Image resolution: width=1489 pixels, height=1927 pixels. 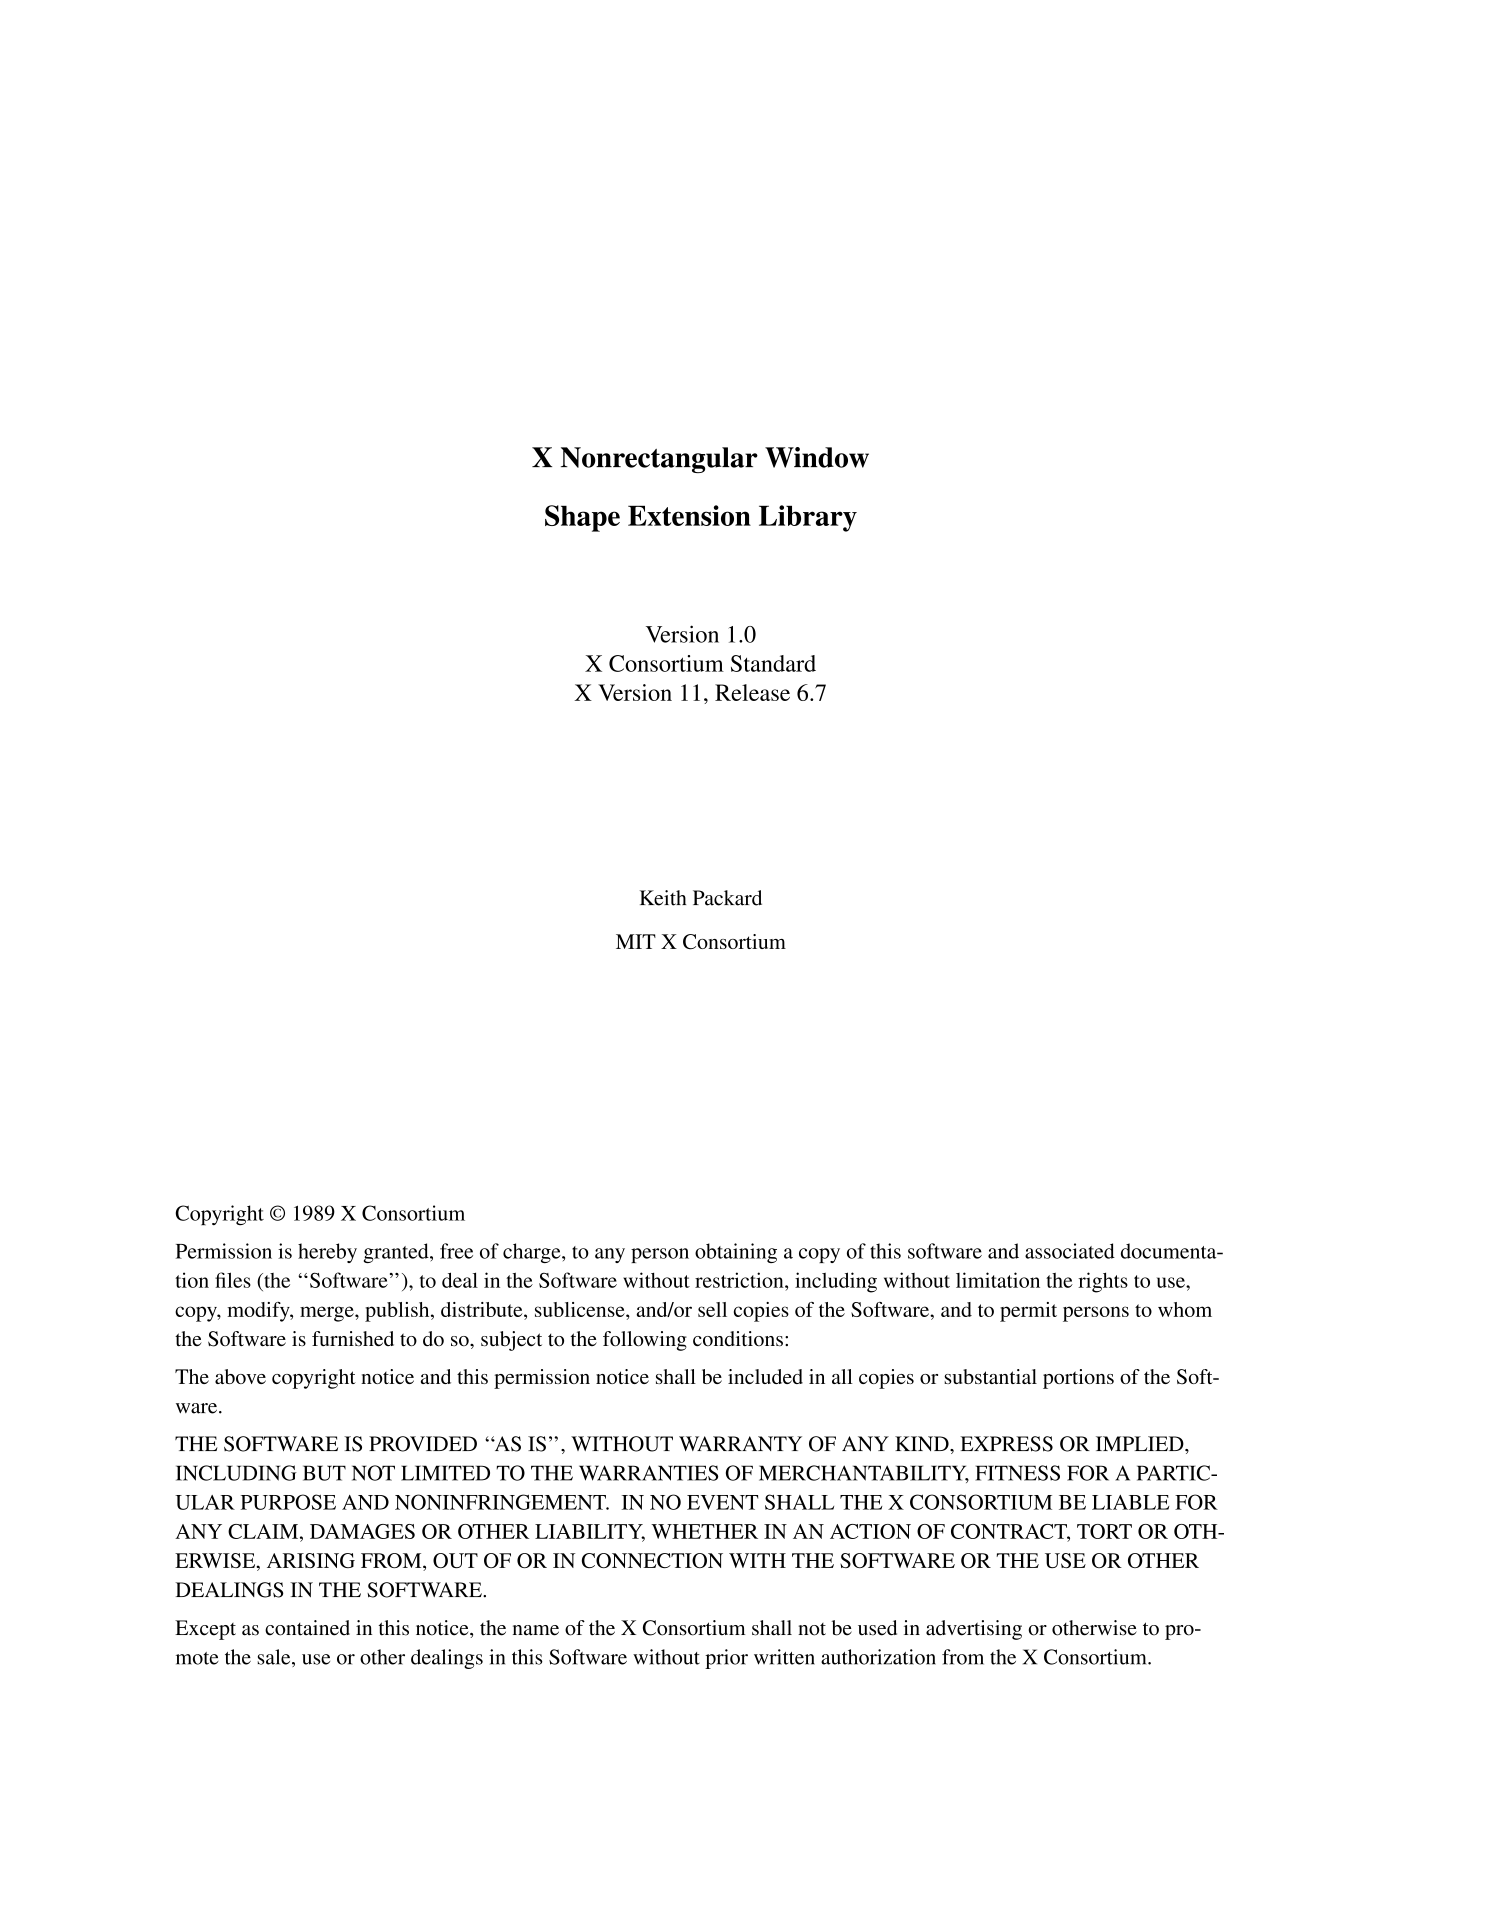 What do you see at coordinates (582, 518) in the screenshot?
I see `Shape` at bounding box center [582, 518].
